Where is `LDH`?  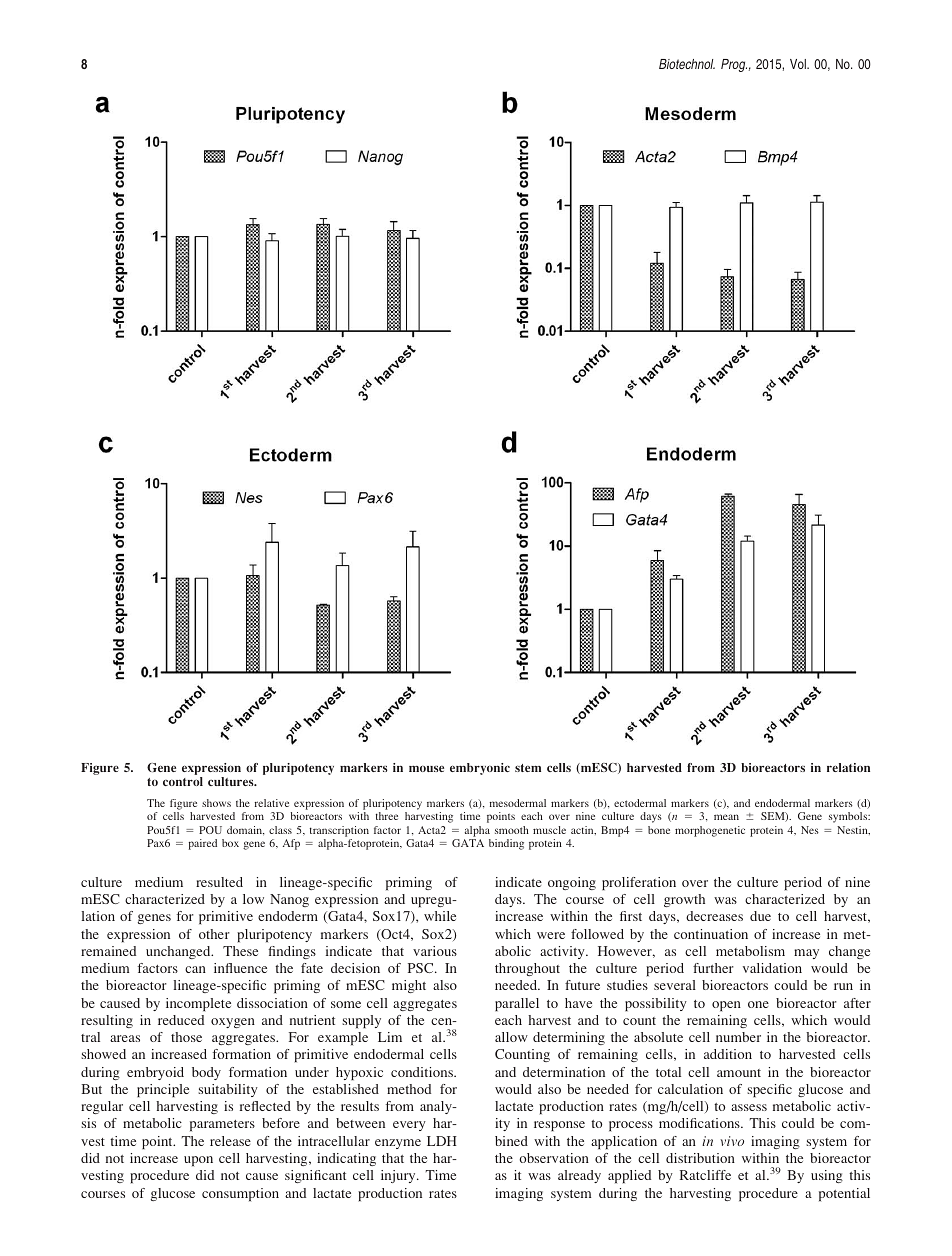 LDH is located at coordinates (442, 1141).
